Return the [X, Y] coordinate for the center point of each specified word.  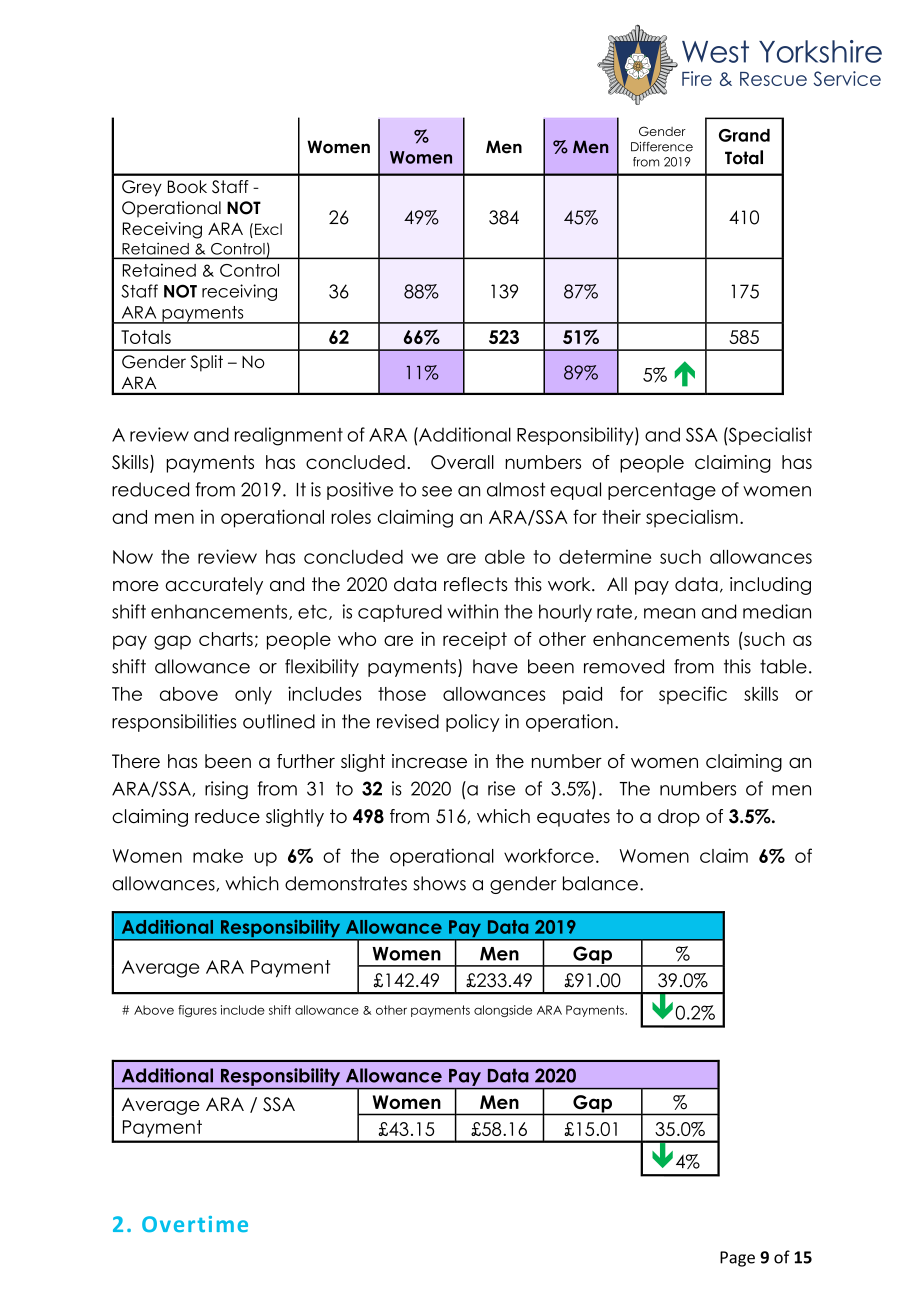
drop [679, 818]
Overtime [195, 1224]
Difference [662, 147]
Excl [268, 229]
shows [439, 883]
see [437, 491]
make [218, 856]
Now [133, 557]
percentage [662, 491]
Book [187, 186]
